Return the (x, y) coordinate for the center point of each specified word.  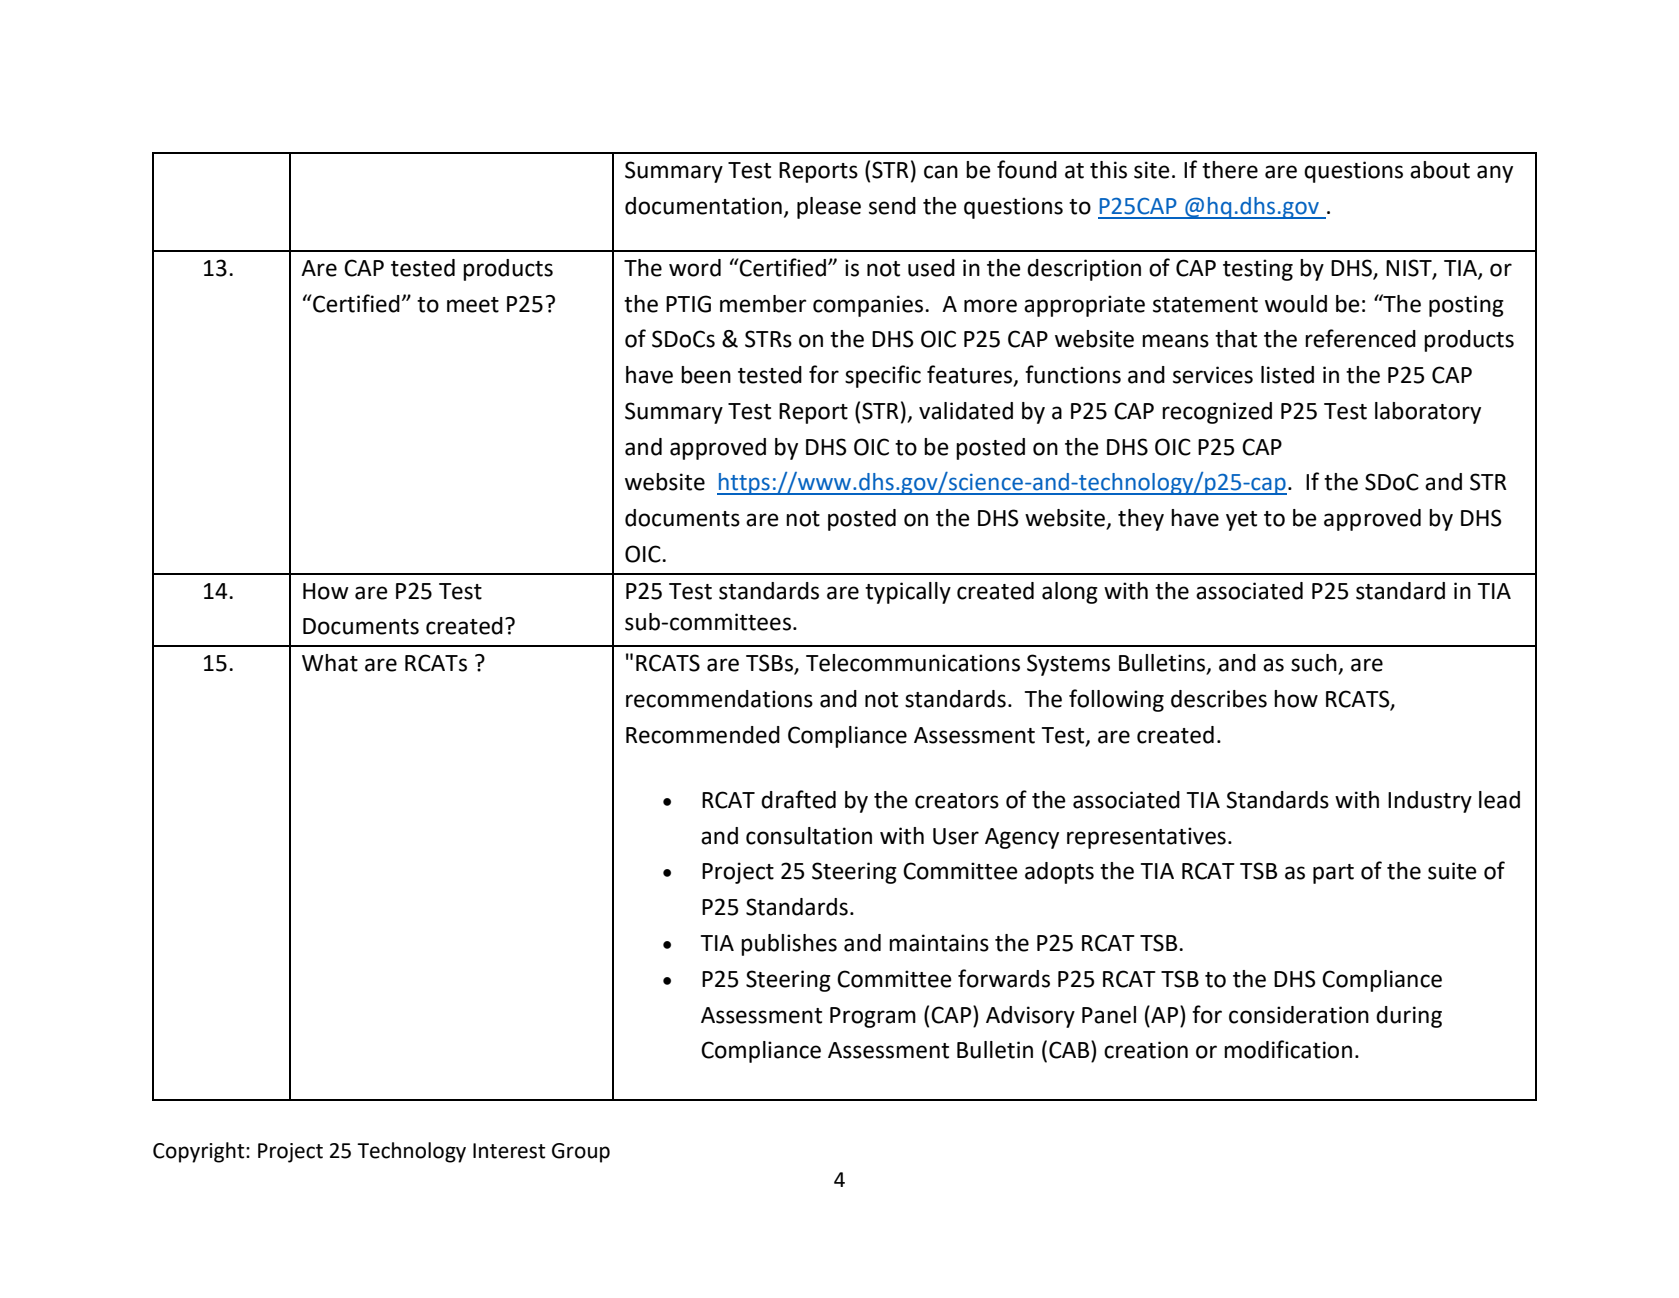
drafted (798, 799)
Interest (509, 1151)
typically (908, 593)
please (829, 208)
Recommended (703, 735)
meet (473, 305)
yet (1241, 521)
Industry (1430, 802)
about (1440, 170)
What (330, 663)
